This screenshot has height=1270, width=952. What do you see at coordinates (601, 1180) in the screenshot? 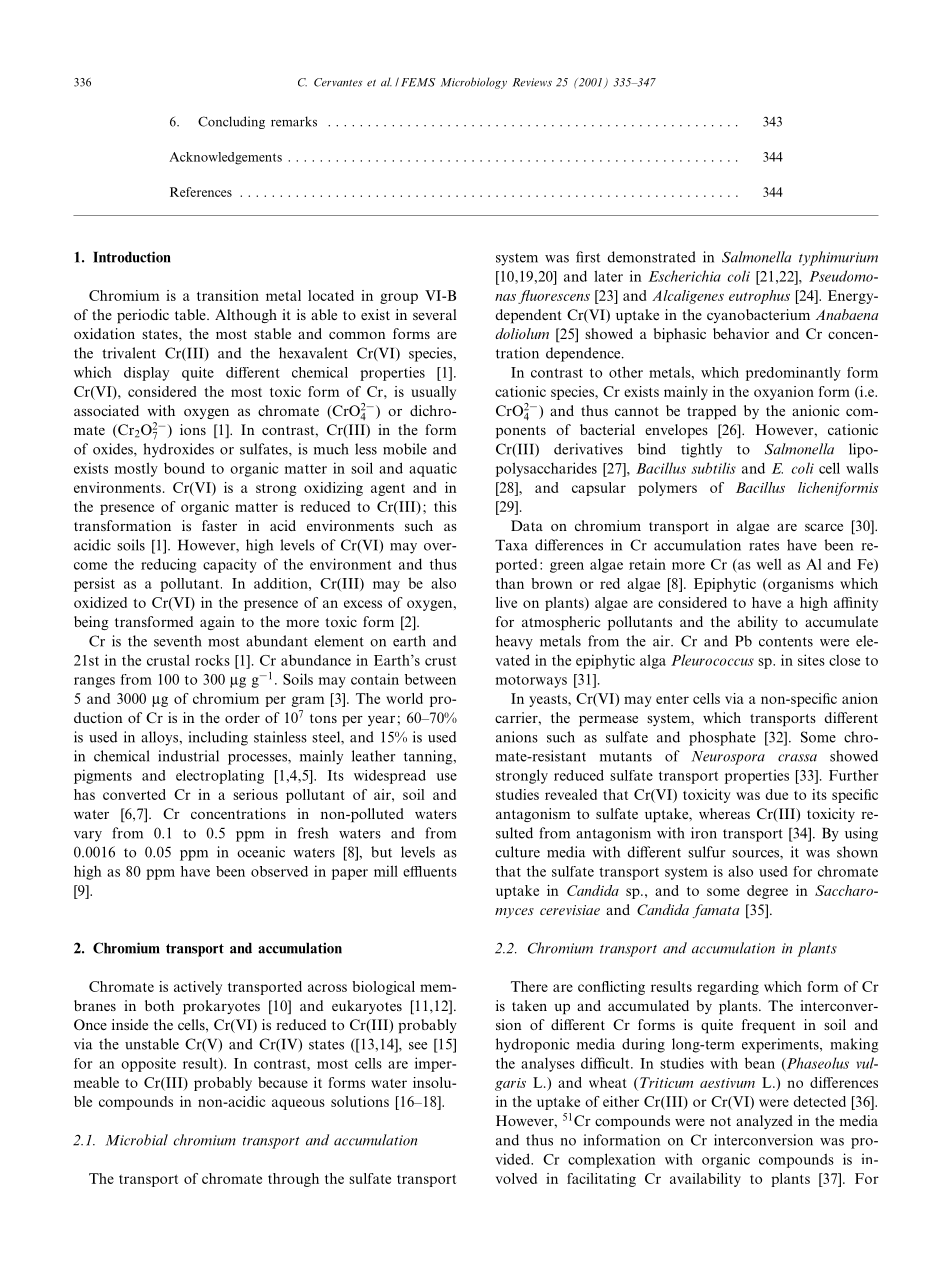
I see `facilitating` at bounding box center [601, 1180].
